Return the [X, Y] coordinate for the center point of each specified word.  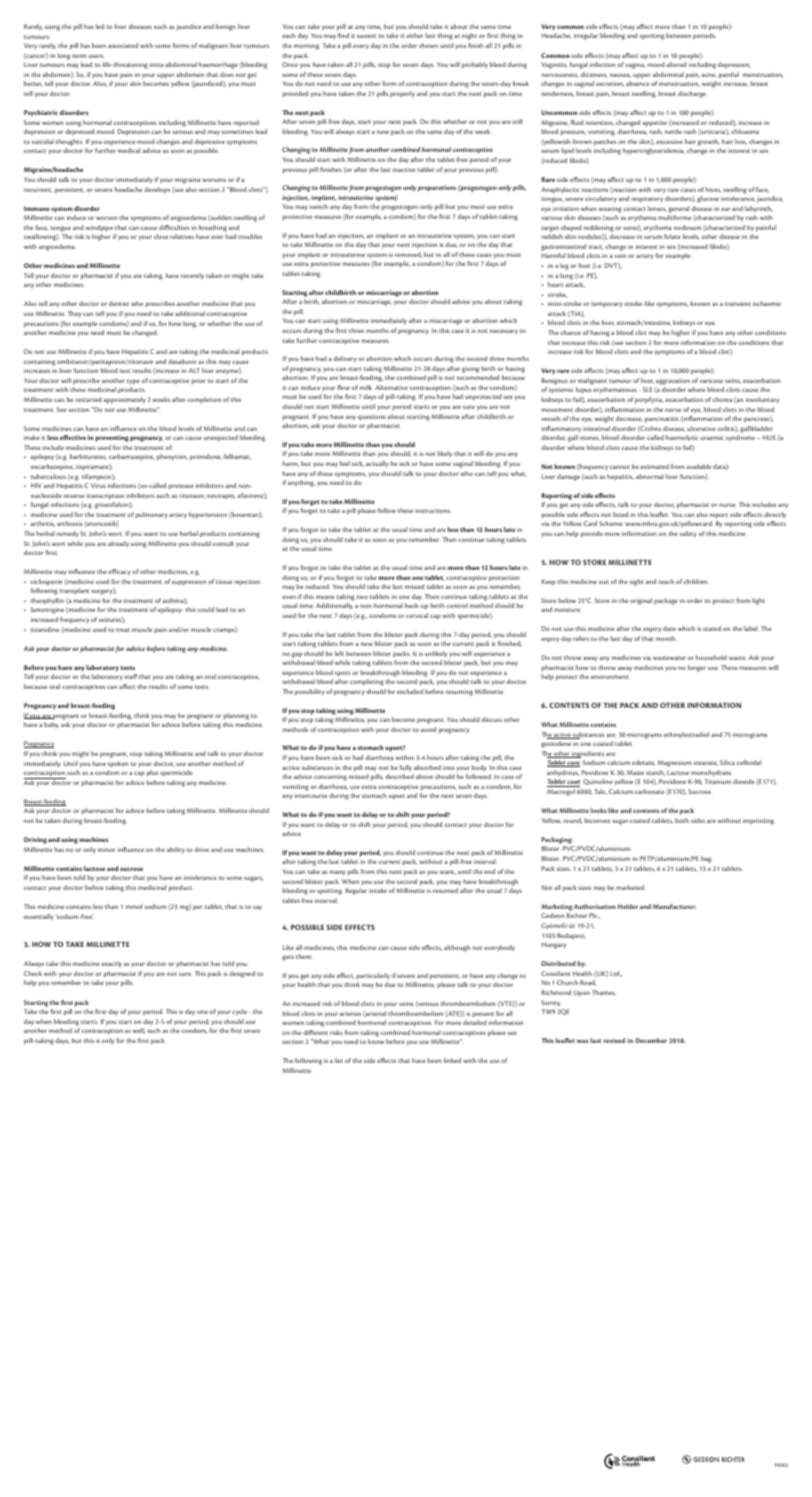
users [96, 56]
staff [130, 676]
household [711, 657]
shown [428, 45]
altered [677, 64]
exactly [112, 964]
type [133, 382]
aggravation [673, 381]
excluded [410, 691]
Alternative [391, 387]
